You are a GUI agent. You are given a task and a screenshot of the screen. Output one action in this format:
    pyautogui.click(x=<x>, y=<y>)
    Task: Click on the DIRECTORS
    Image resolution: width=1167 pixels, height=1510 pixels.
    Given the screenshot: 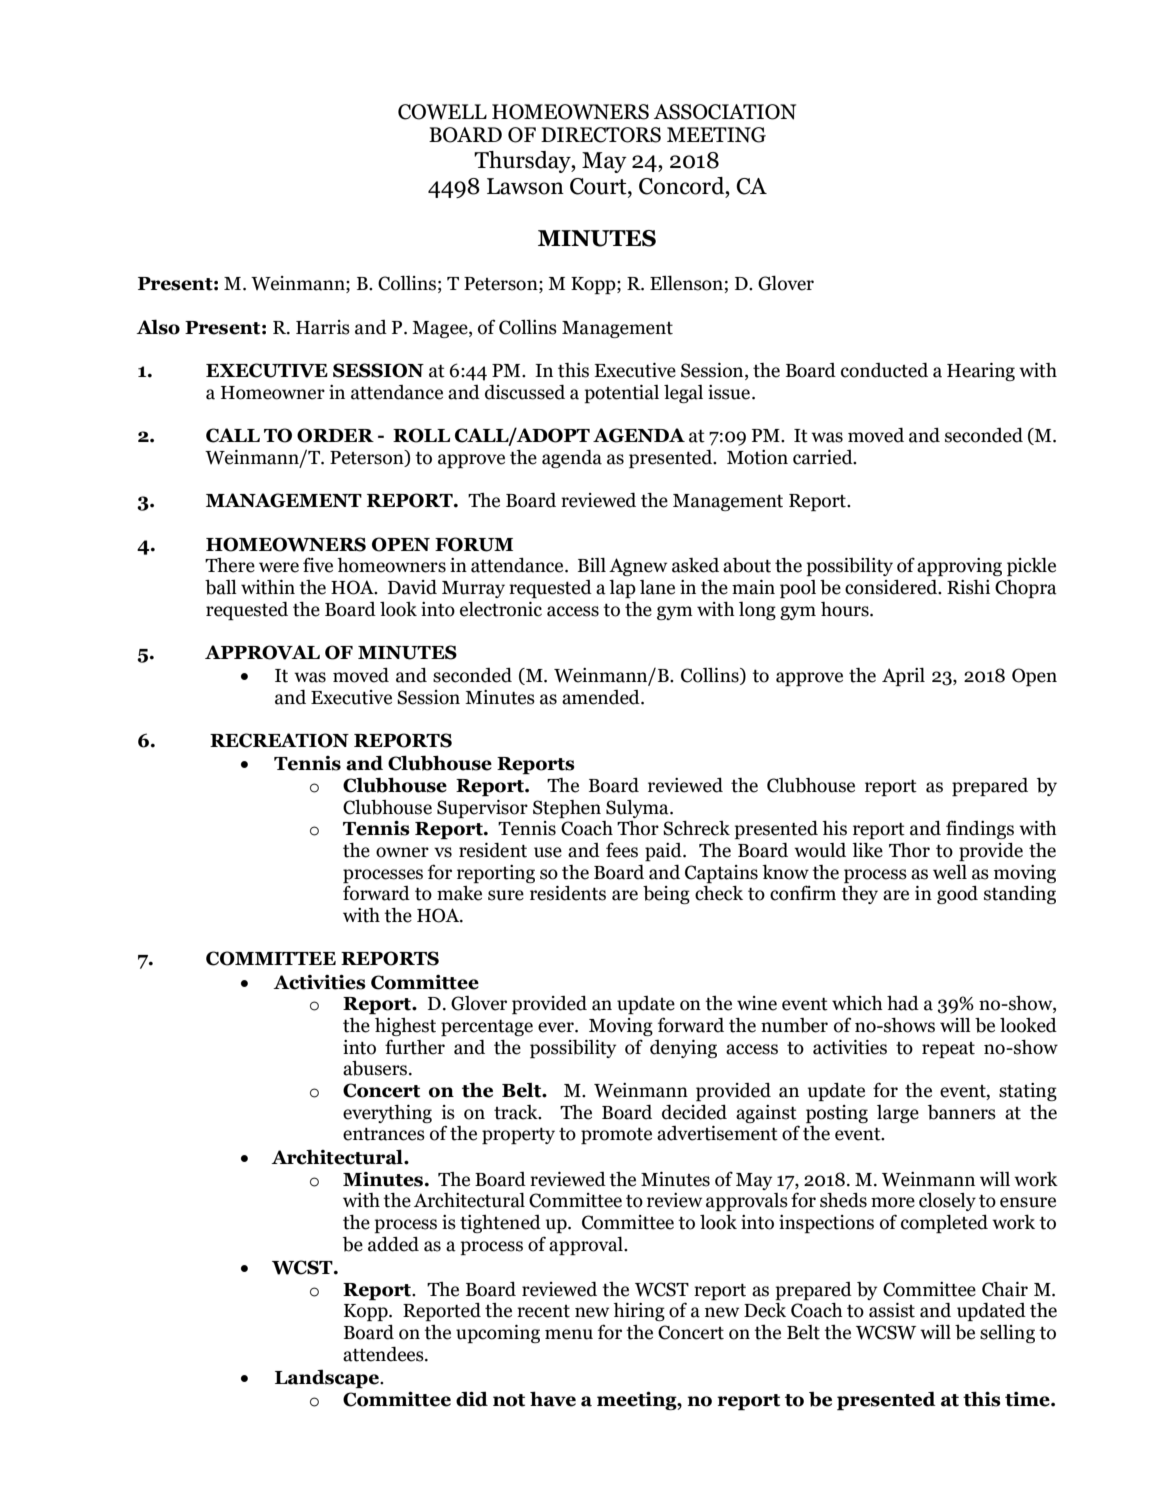 What is the action you would take?
    pyautogui.click(x=601, y=135)
